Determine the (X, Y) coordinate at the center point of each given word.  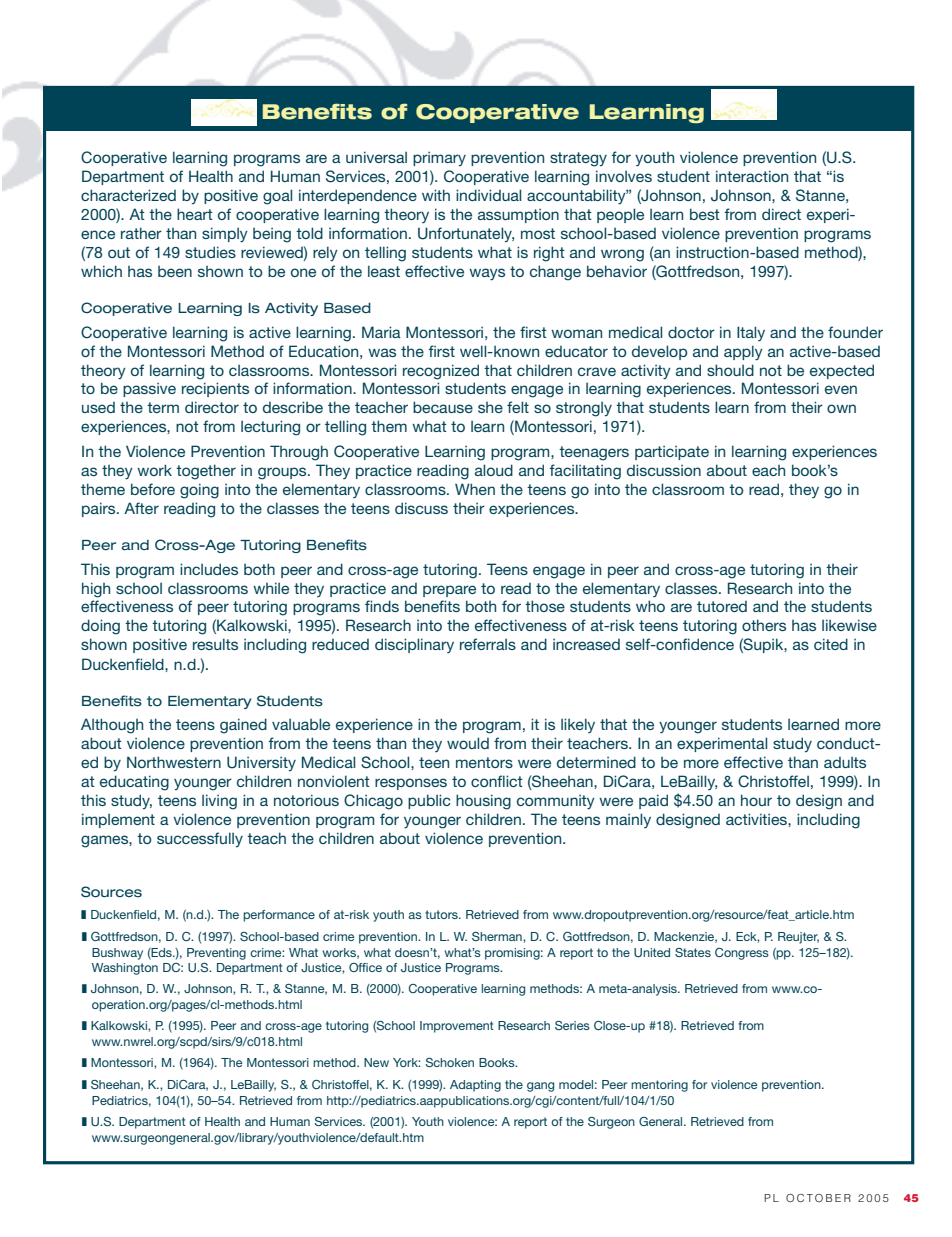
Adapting (475, 1086)
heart (195, 214)
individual (488, 195)
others (764, 625)
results (215, 644)
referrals (488, 644)
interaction (752, 176)
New (376, 1062)
